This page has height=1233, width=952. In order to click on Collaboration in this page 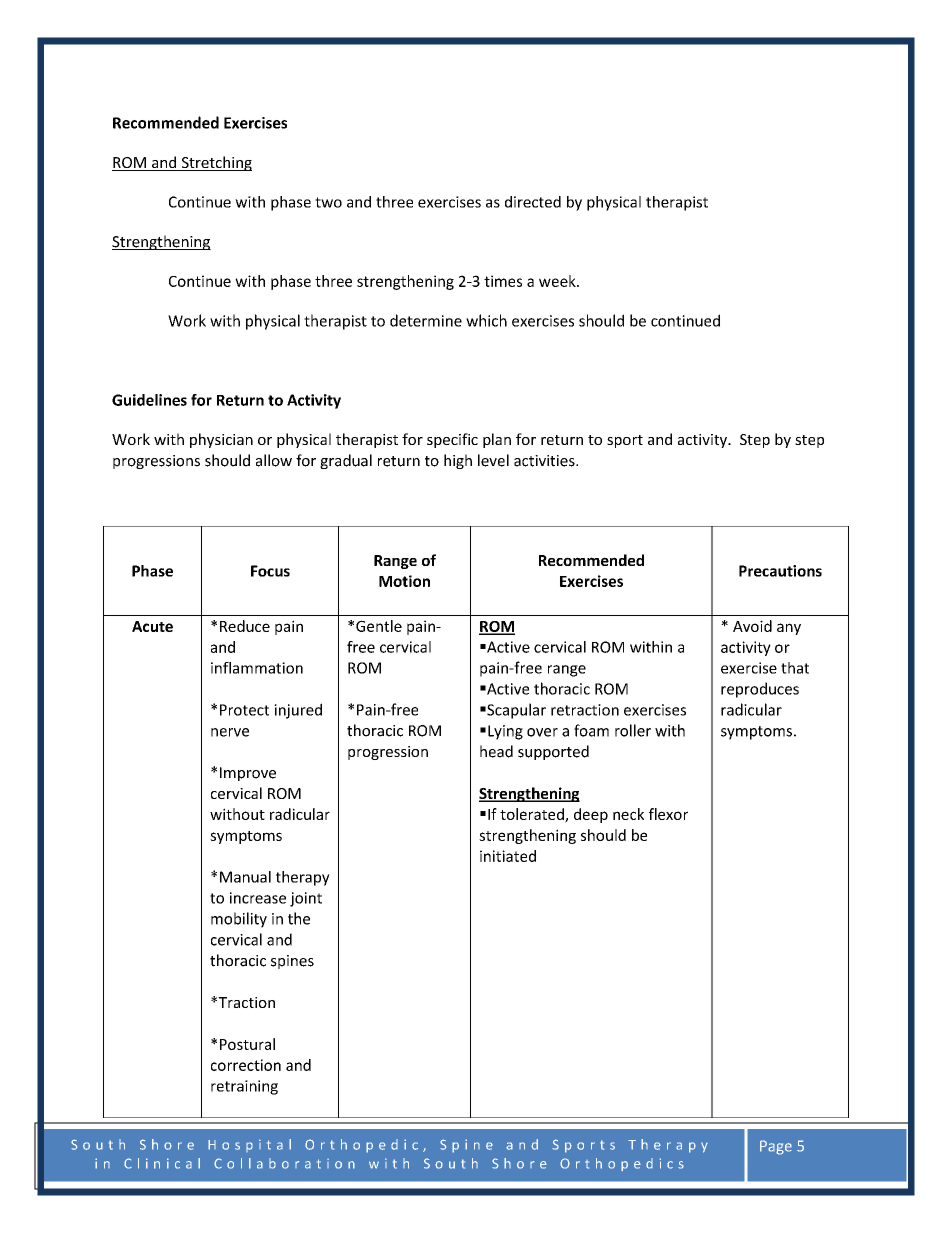, I will do `click(284, 1163)`.
